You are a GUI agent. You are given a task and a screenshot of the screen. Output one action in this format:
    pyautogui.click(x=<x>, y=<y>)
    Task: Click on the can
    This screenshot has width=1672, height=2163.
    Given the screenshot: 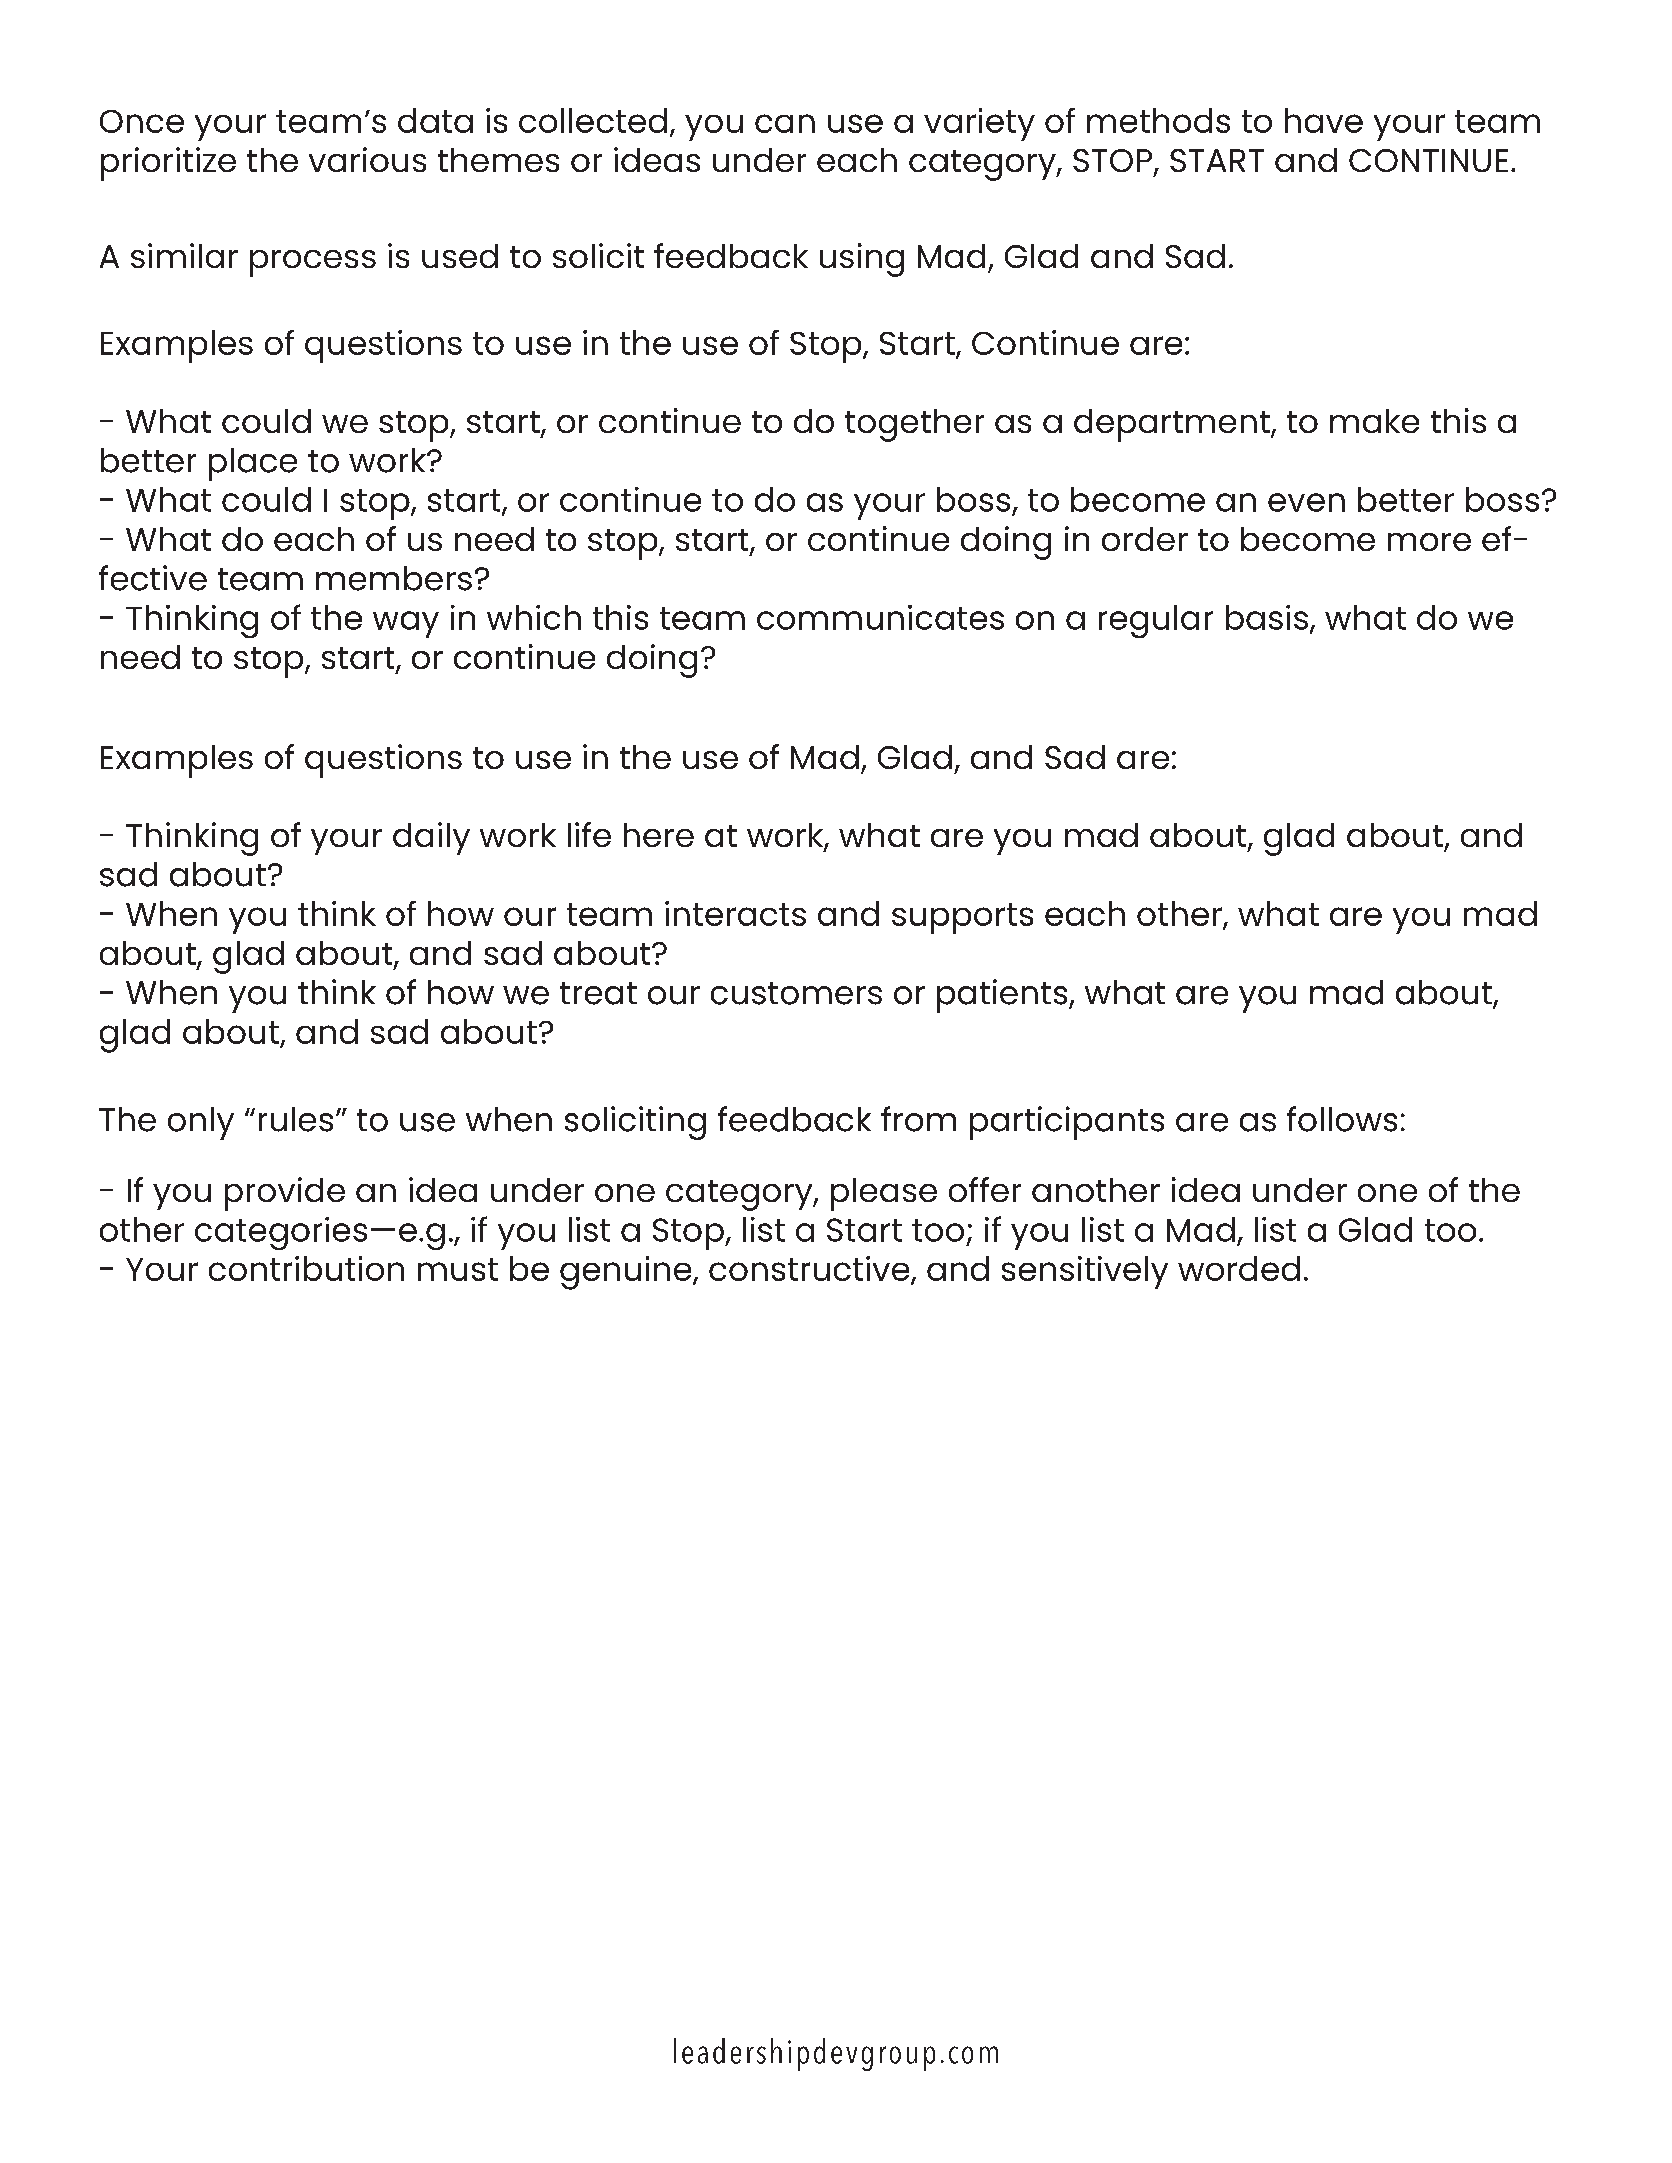 What is the action you would take?
    pyautogui.click(x=785, y=123)
